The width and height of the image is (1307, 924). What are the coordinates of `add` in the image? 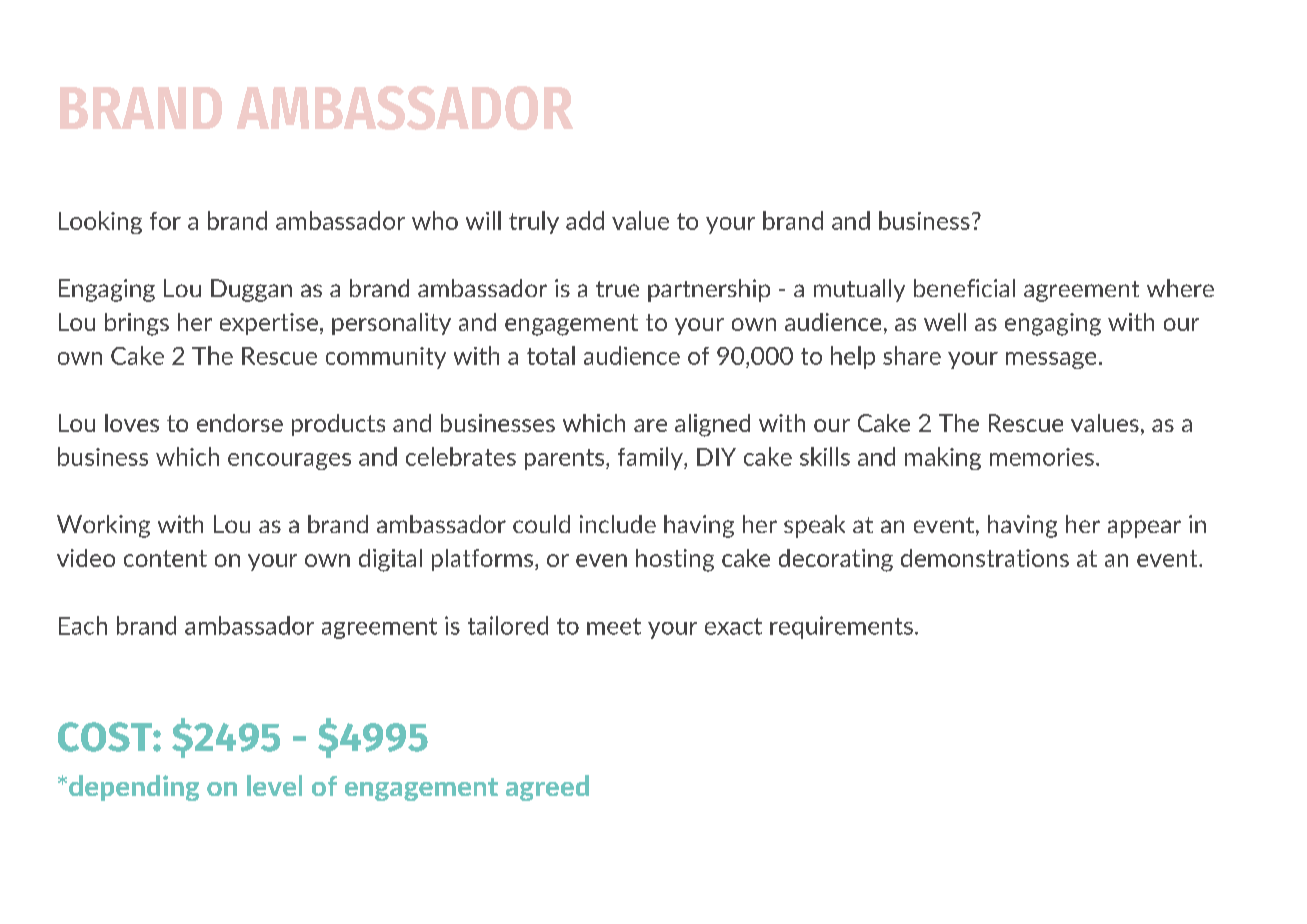 It's located at (585, 220).
